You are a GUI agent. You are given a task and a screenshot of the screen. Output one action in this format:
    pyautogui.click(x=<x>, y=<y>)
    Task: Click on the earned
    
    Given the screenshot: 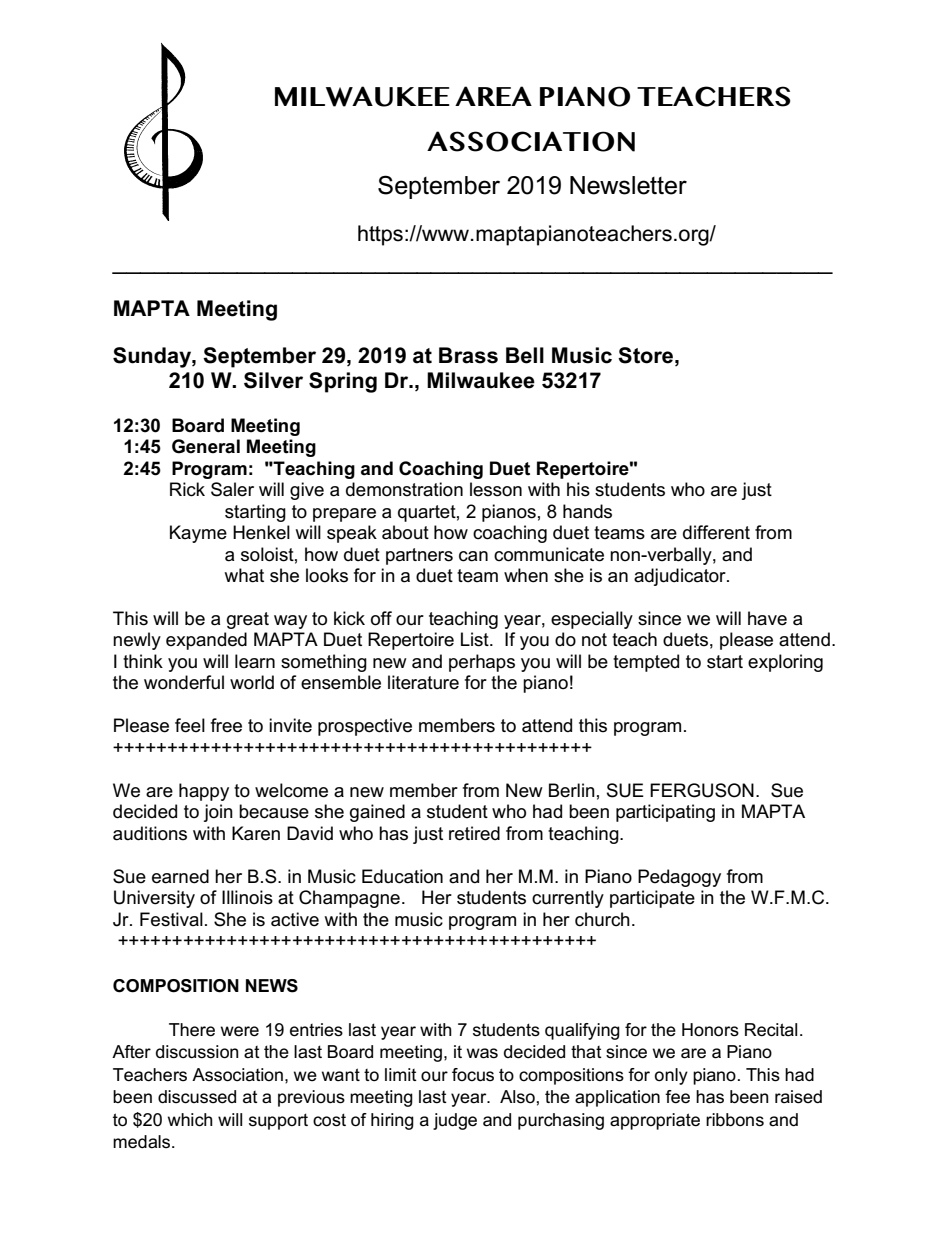 What is the action you would take?
    pyautogui.click(x=180, y=876)
